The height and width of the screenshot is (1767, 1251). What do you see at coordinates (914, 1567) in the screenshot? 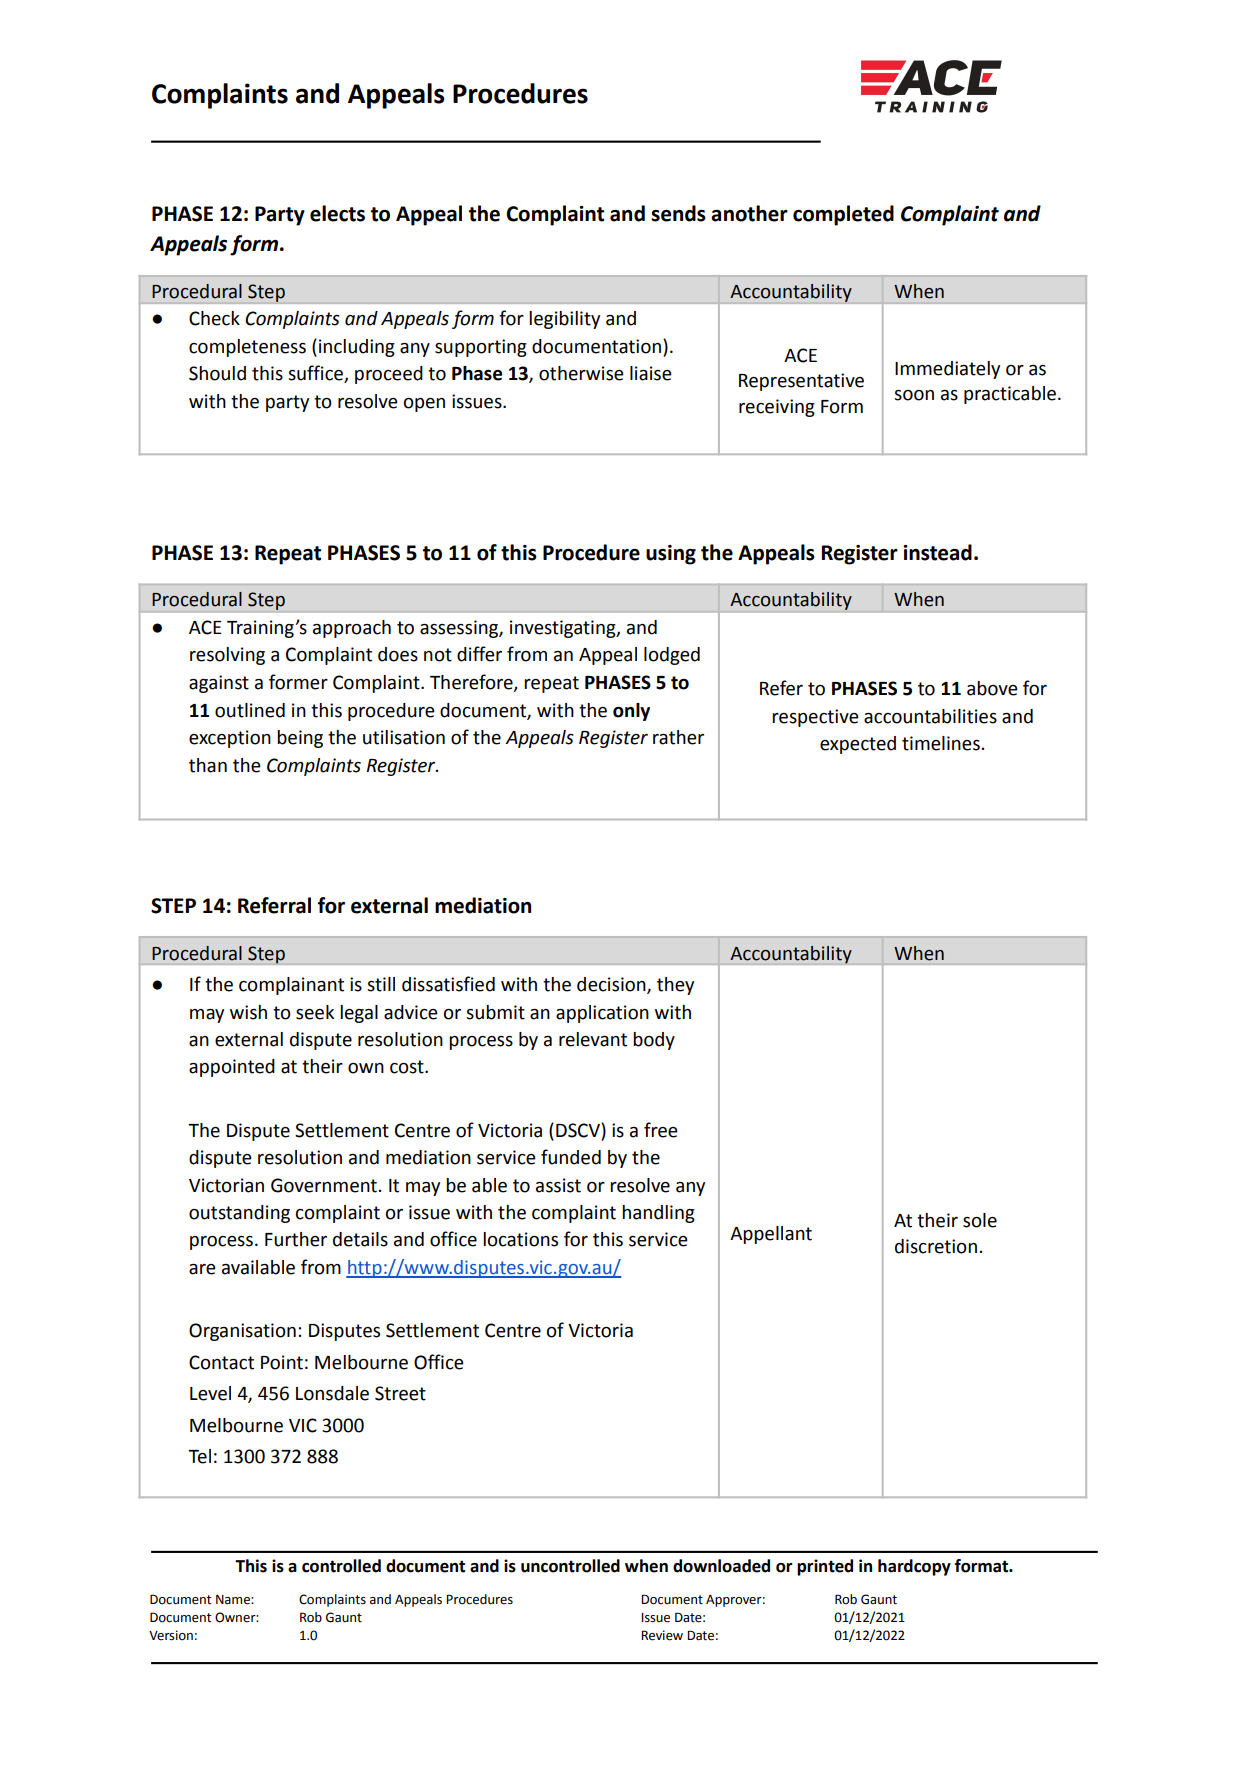
I see `hardcopy` at bounding box center [914, 1567].
